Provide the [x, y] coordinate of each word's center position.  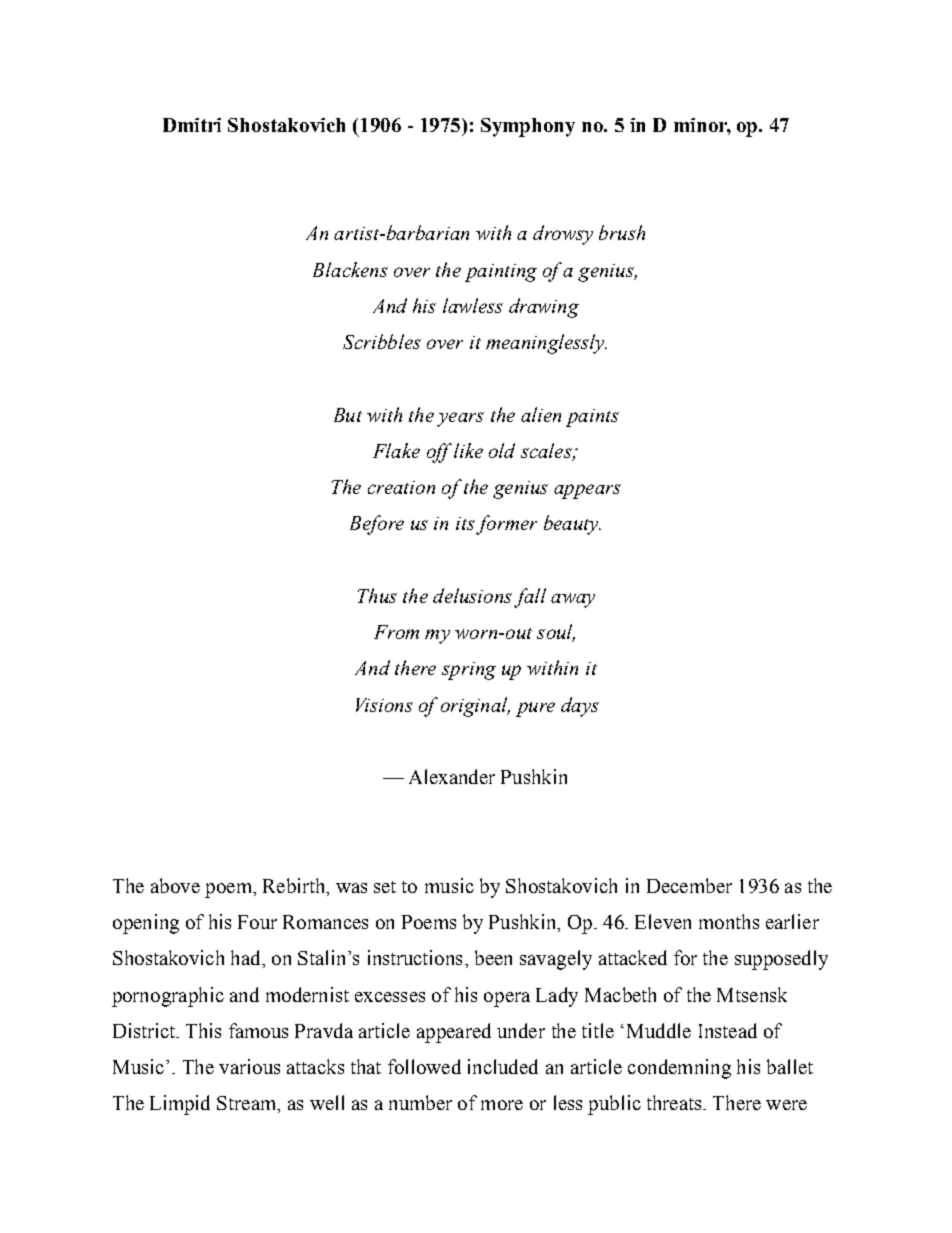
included [503, 1066]
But [348, 415]
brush [622, 232]
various [249, 1066]
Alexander [452, 776]
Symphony [528, 127]
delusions [472, 595]
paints [592, 418]
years [460, 419]
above [175, 885]
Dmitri [192, 125]
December [689, 885]
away [573, 600]
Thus [377, 595]
